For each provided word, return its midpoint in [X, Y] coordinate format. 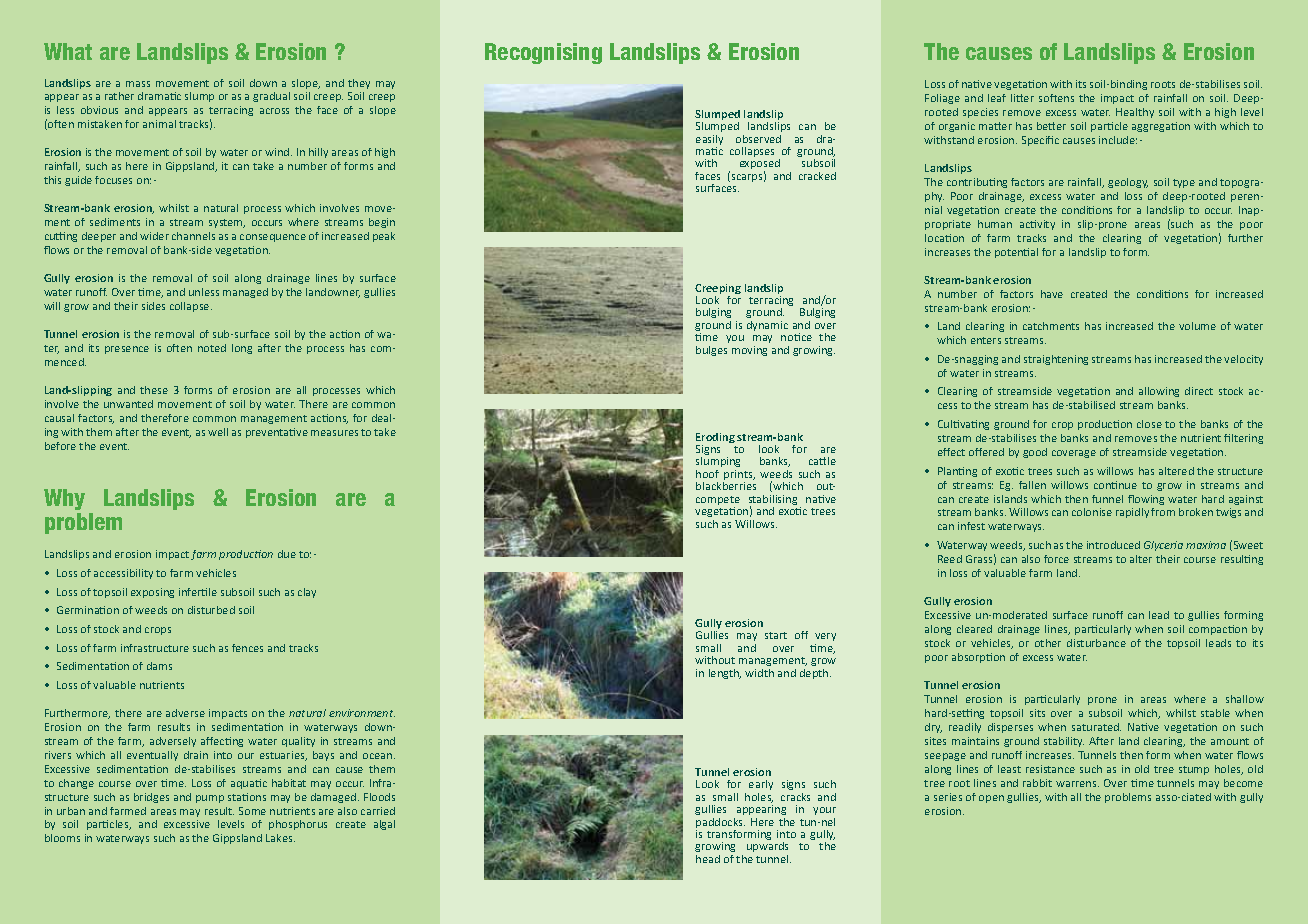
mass [138, 84]
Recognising [543, 53]
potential [1016, 253]
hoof [707, 474]
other [1048, 643]
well [218, 432]
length [725, 674]
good [1035, 453]
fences [247, 648]
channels [193, 236]
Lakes [280, 838]
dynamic [767, 326]
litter [1022, 98]
